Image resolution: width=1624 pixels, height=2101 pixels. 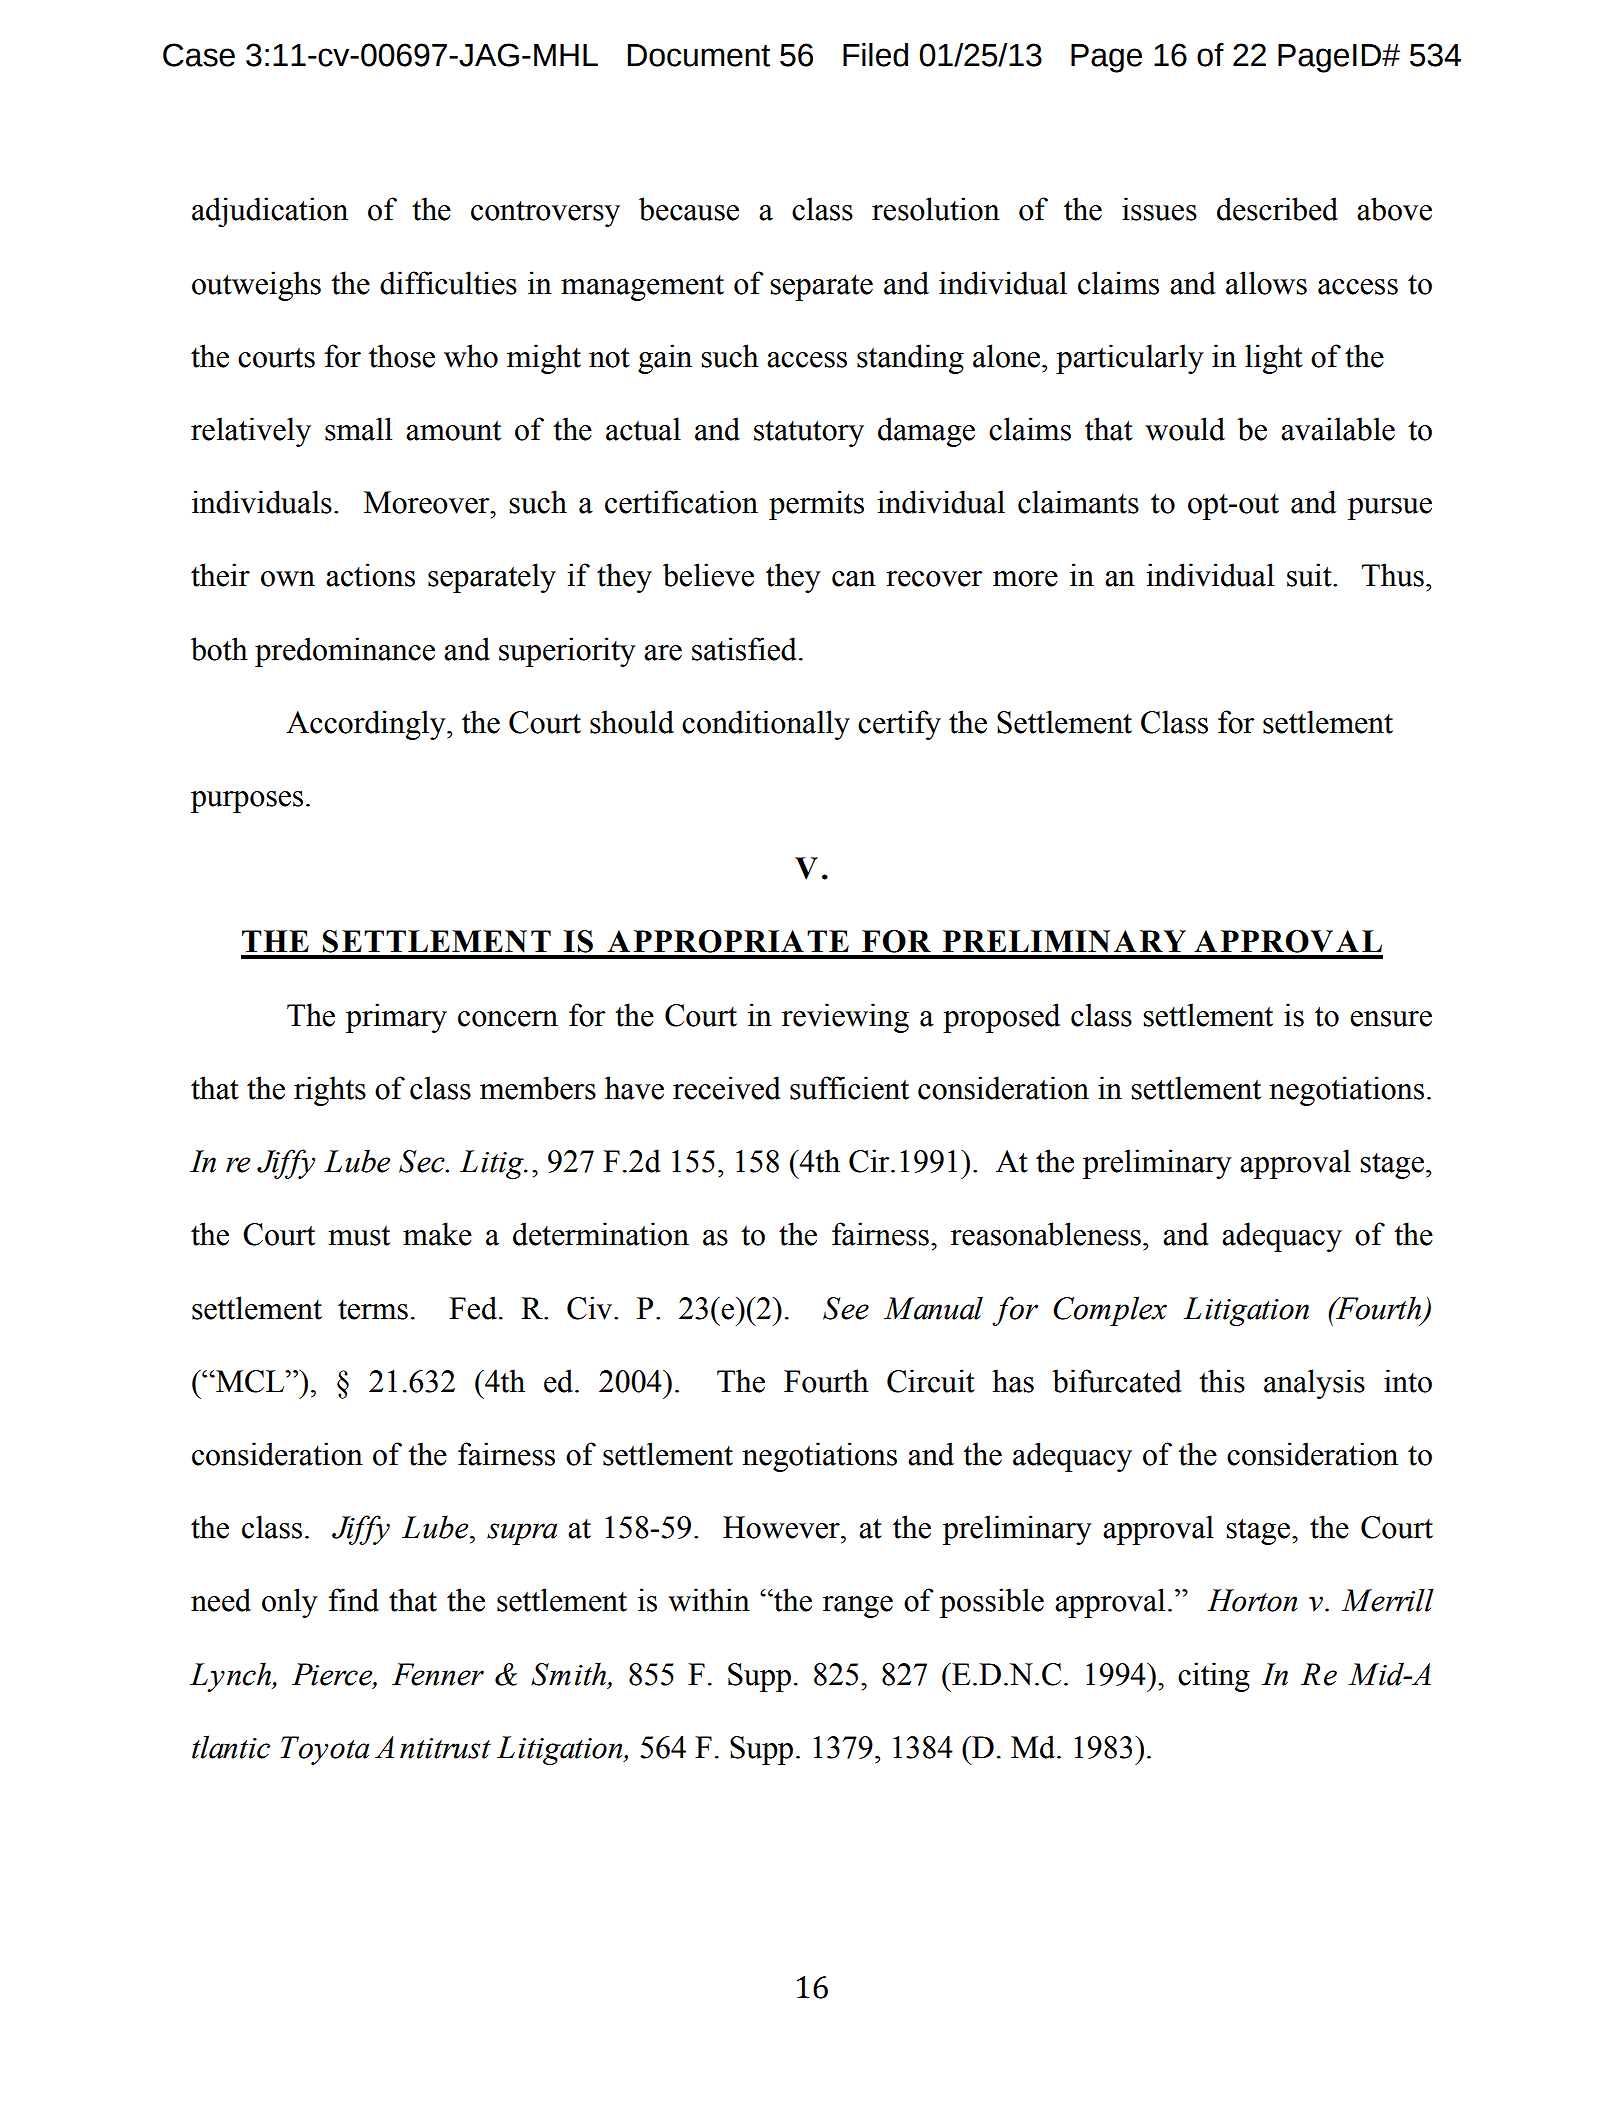 What do you see at coordinates (1277, 209) in the image?
I see `described` at bounding box center [1277, 209].
